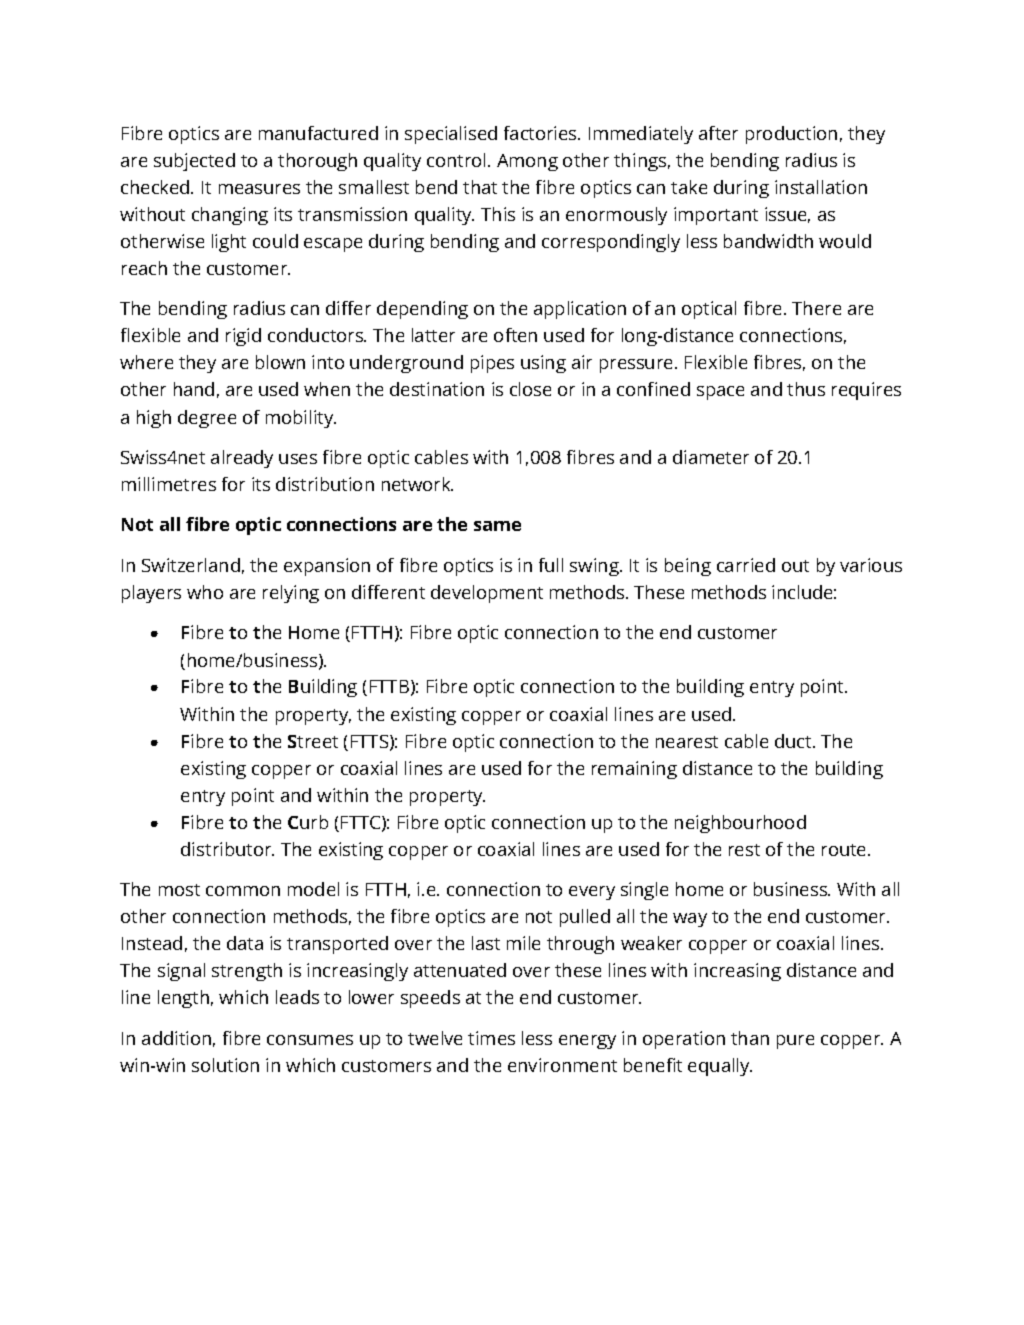  What do you see at coordinates (527, 162) in the screenshot?
I see `Among` at bounding box center [527, 162].
